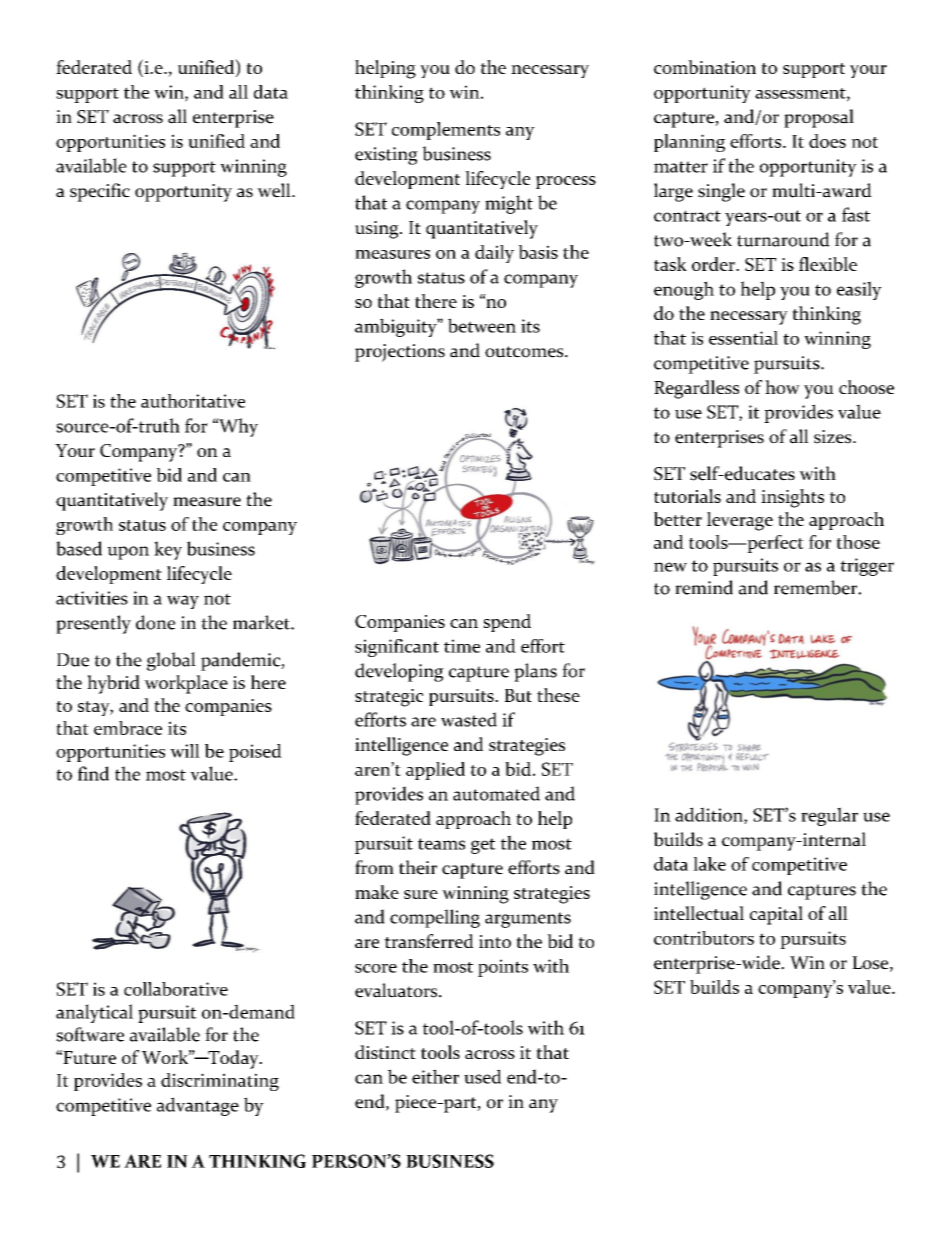 This page has width=952, height=1233. Describe the element at coordinates (183, 602) in the page. I see `way` at that location.
